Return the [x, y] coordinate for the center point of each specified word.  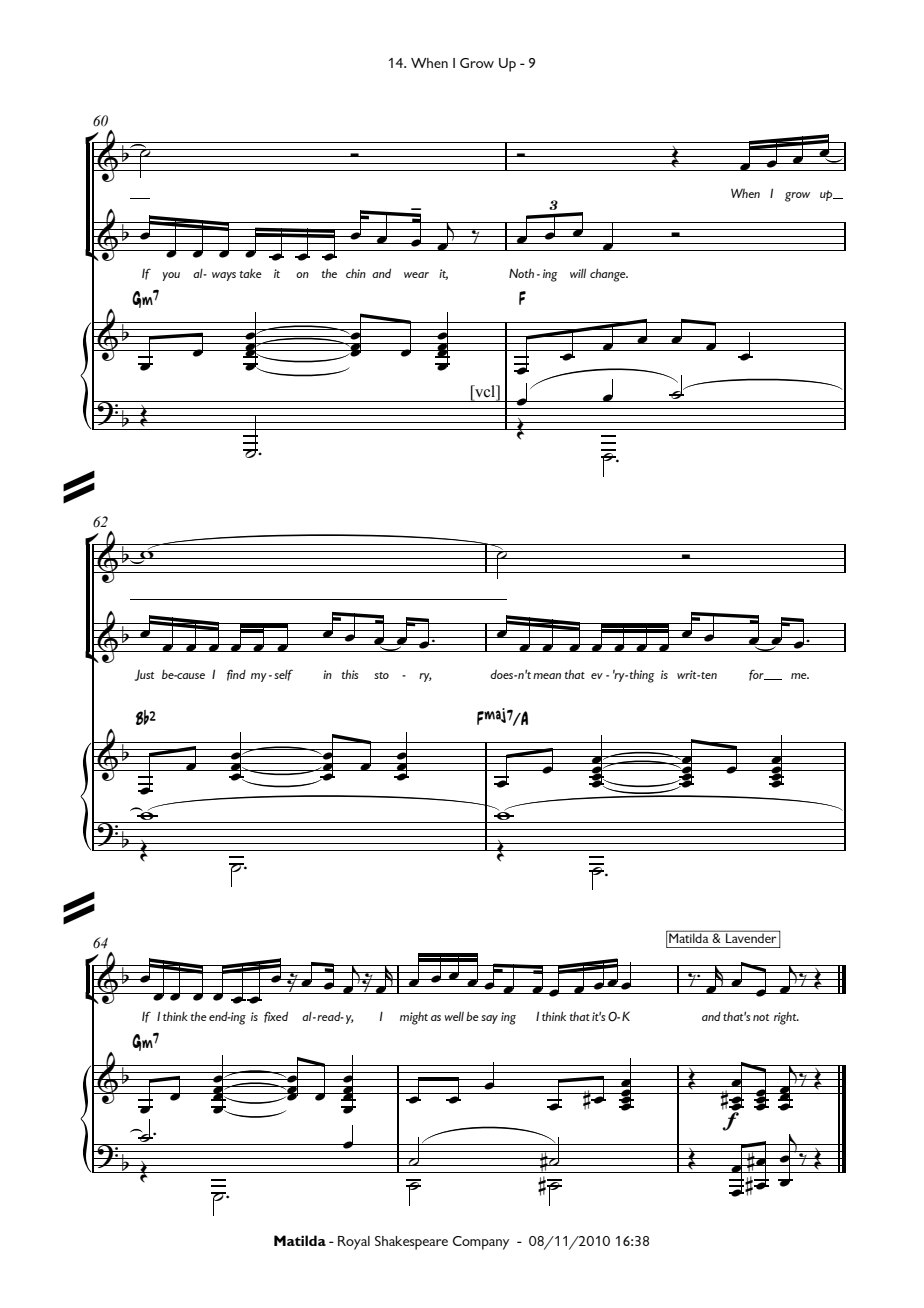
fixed [276, 1017]
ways [224, 276]
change [609, 275]
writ [688, 674]
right [786, 1018]
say [489, 1019]
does [503, 674]
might [414, 1018]
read [330, 1016]
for [757, 675]
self [283, 675]
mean [547, 676]
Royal [354, 1243]
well [454, 1016]
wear [416, 275]
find [236, 675]
